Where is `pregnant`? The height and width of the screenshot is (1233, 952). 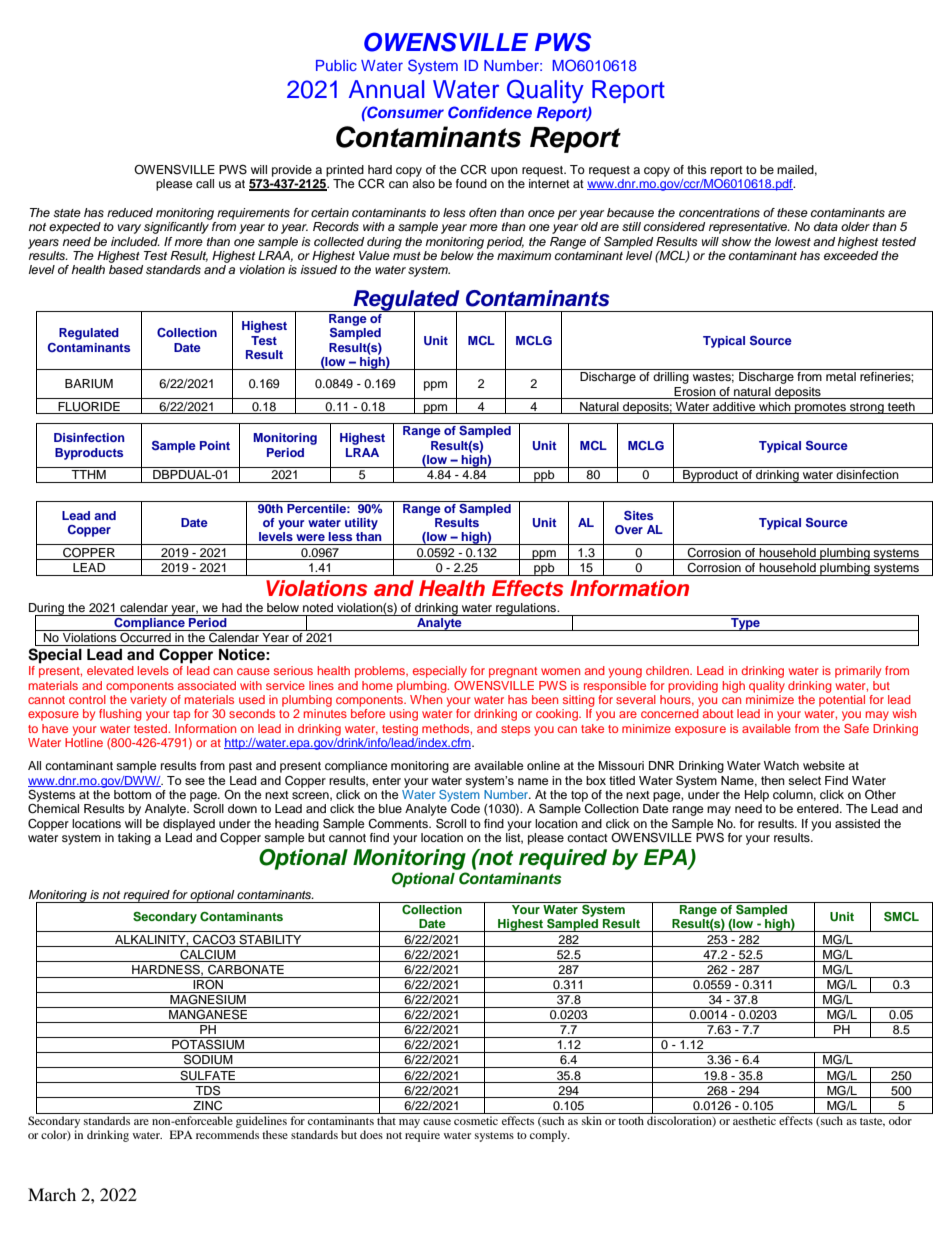 pregnant is located at coordinates (513, 672).
